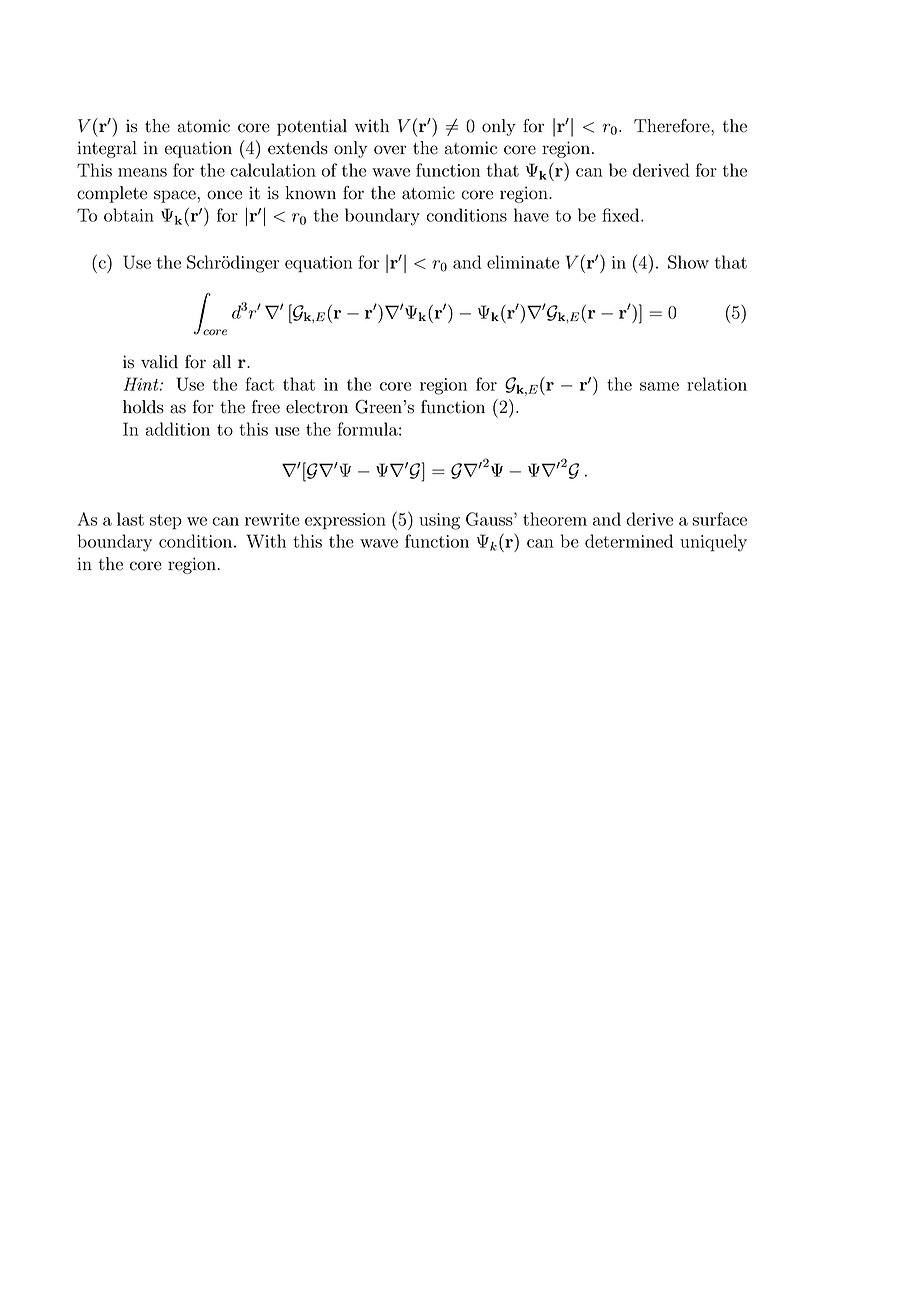 This page has width=924, height=1308. What do you see at coordinates (659, 386) in the page?
I see `same` at bounding box center [659, 386].
